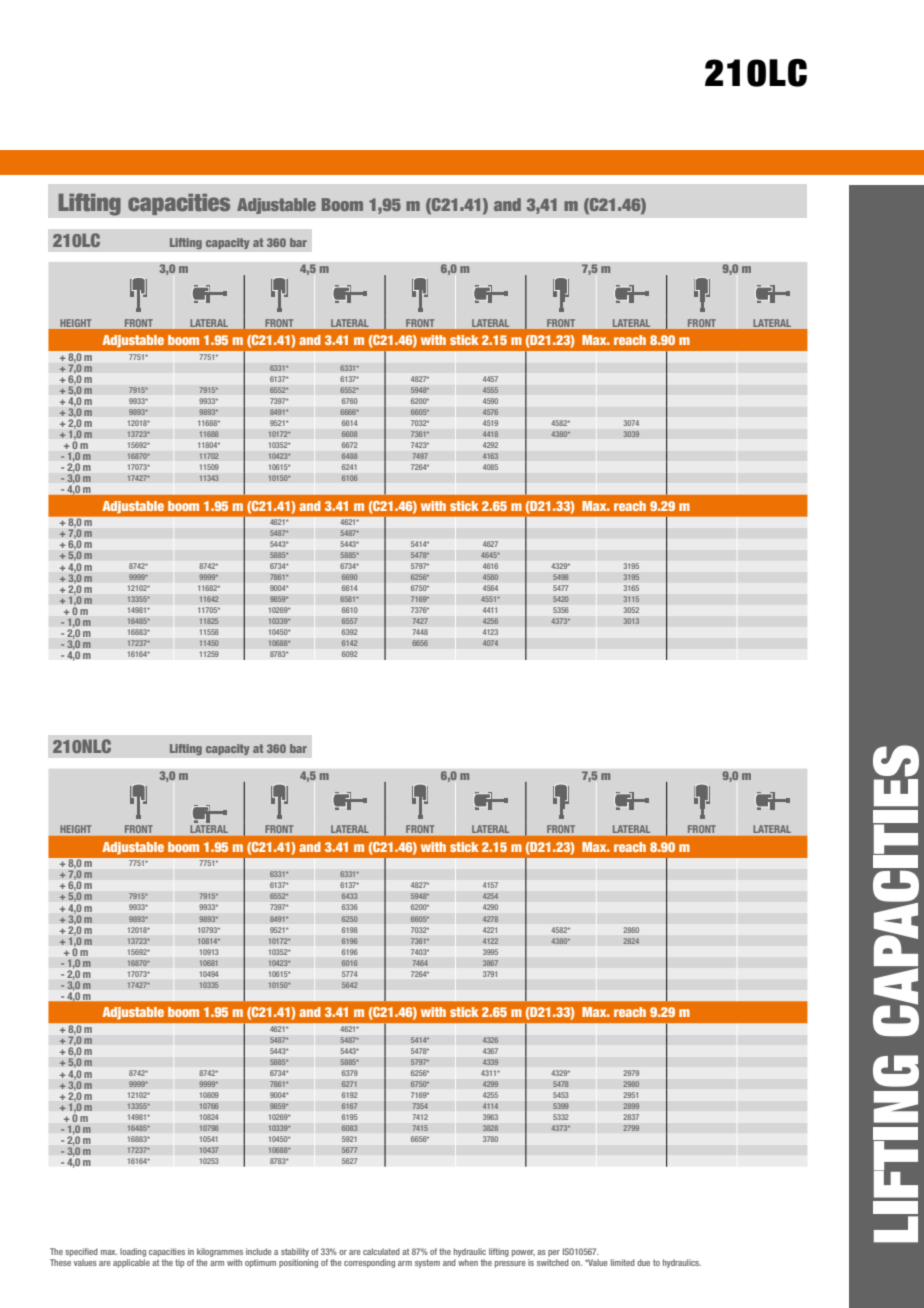 Image resolution: width=924 pixels, height=1308 pixels. I want to click on switched, so click(553, 1261).
